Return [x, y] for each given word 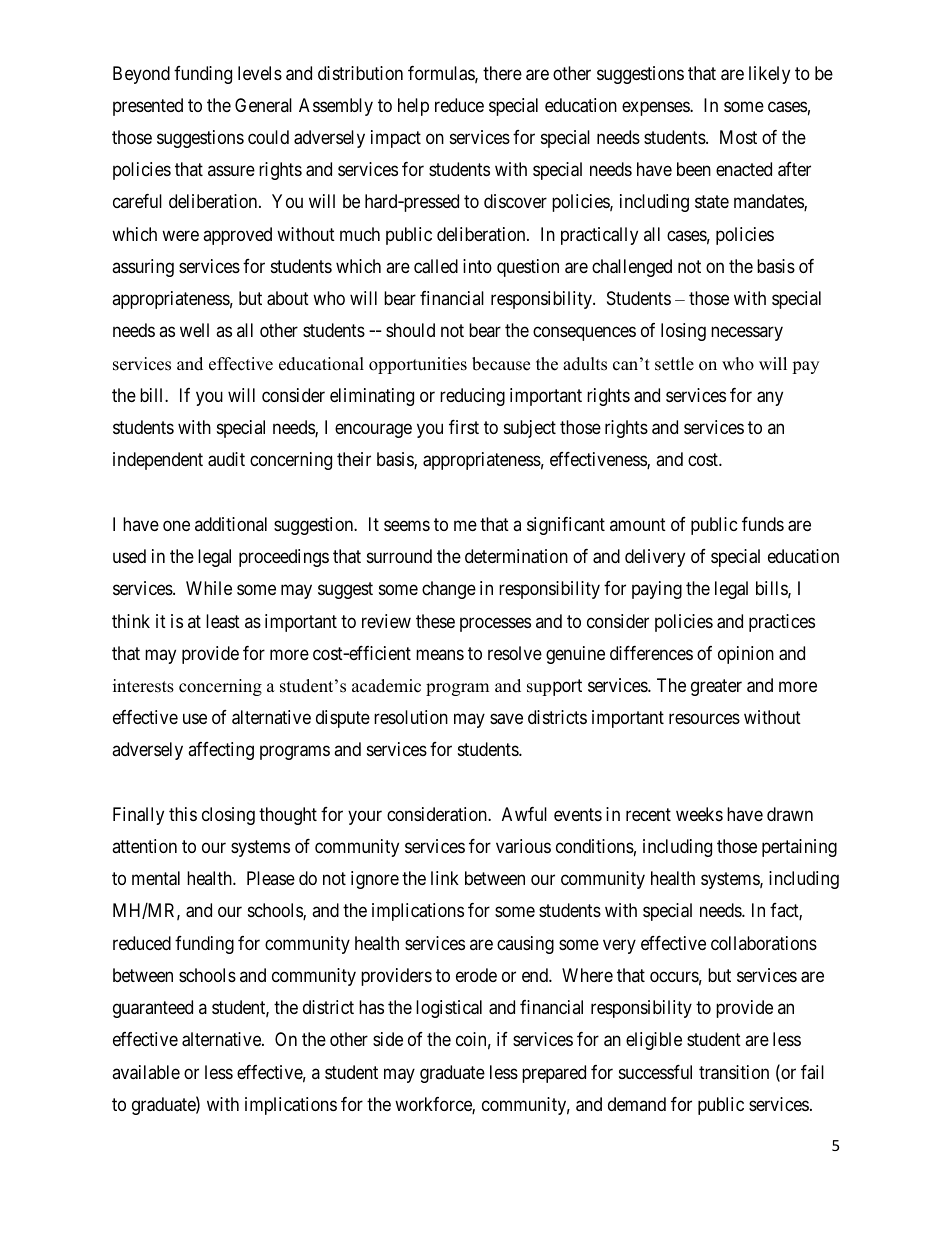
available [146, 1072]
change [449, 590]
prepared [554, 1074]
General [263, 105]
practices [782, 623]
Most [738, 137]
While [209, 588]
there [502, 73]
